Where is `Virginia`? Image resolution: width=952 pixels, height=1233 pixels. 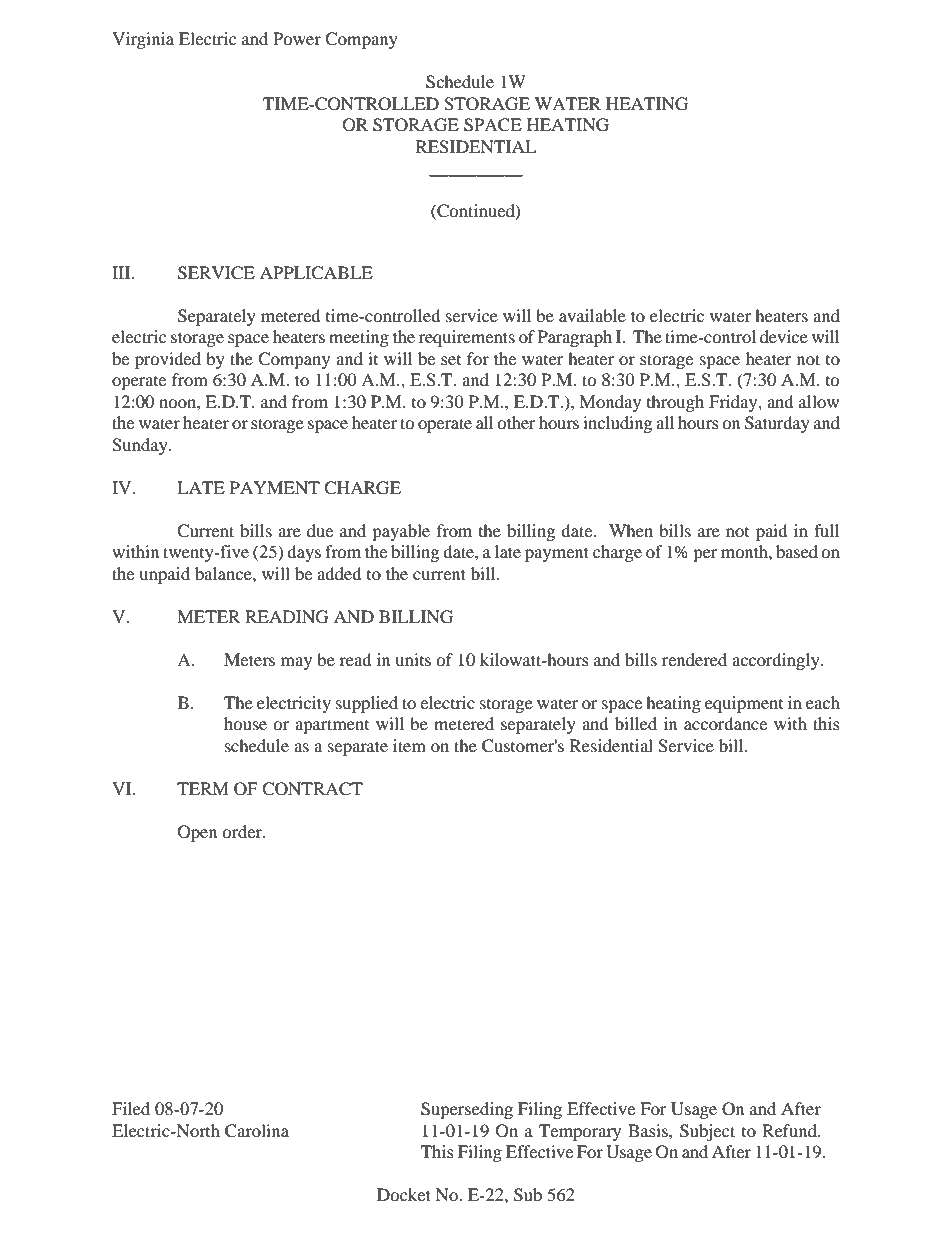
Virginia is located at coordinates (143, 40).
